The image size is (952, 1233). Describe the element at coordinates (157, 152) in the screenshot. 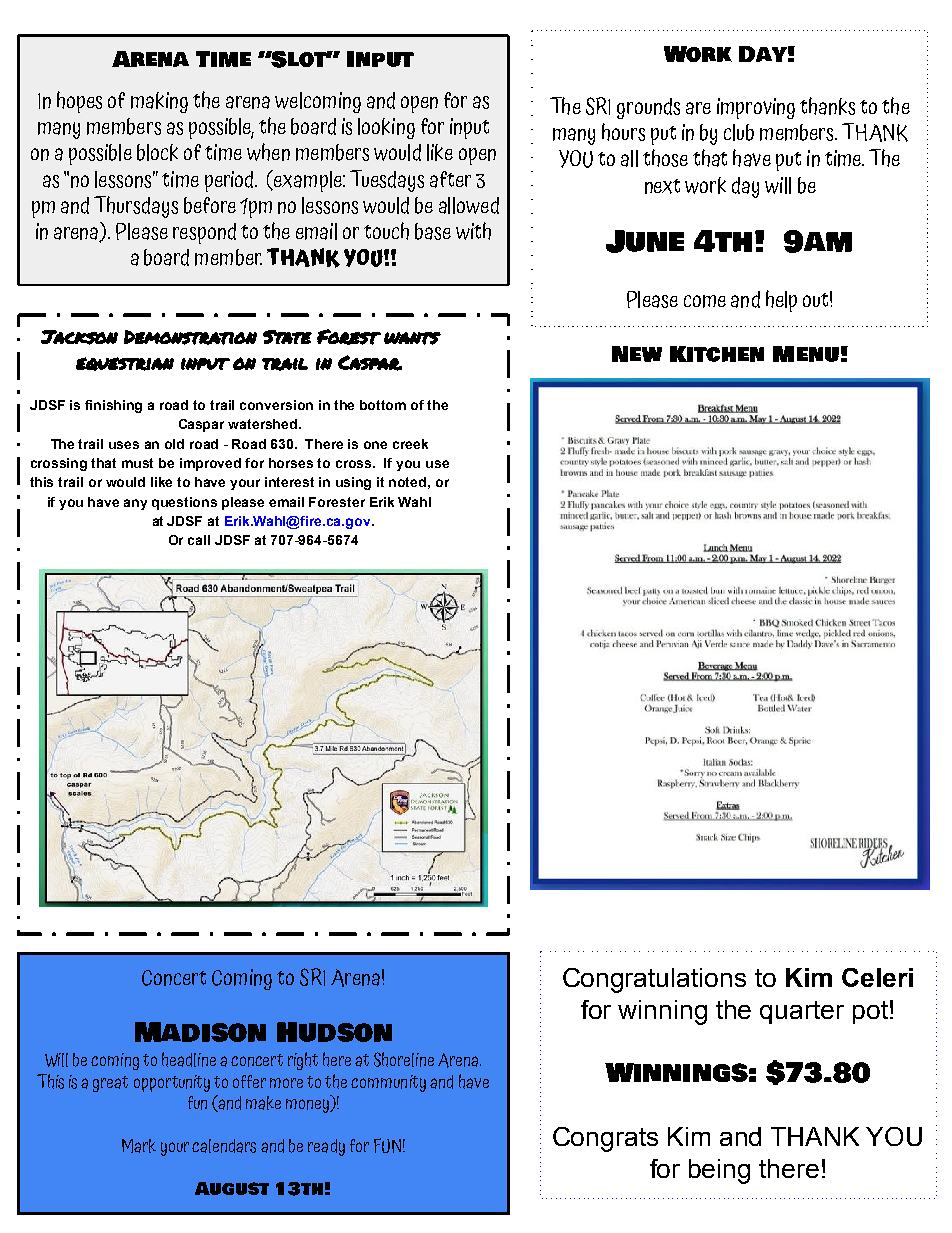

I see `block` at that location.
